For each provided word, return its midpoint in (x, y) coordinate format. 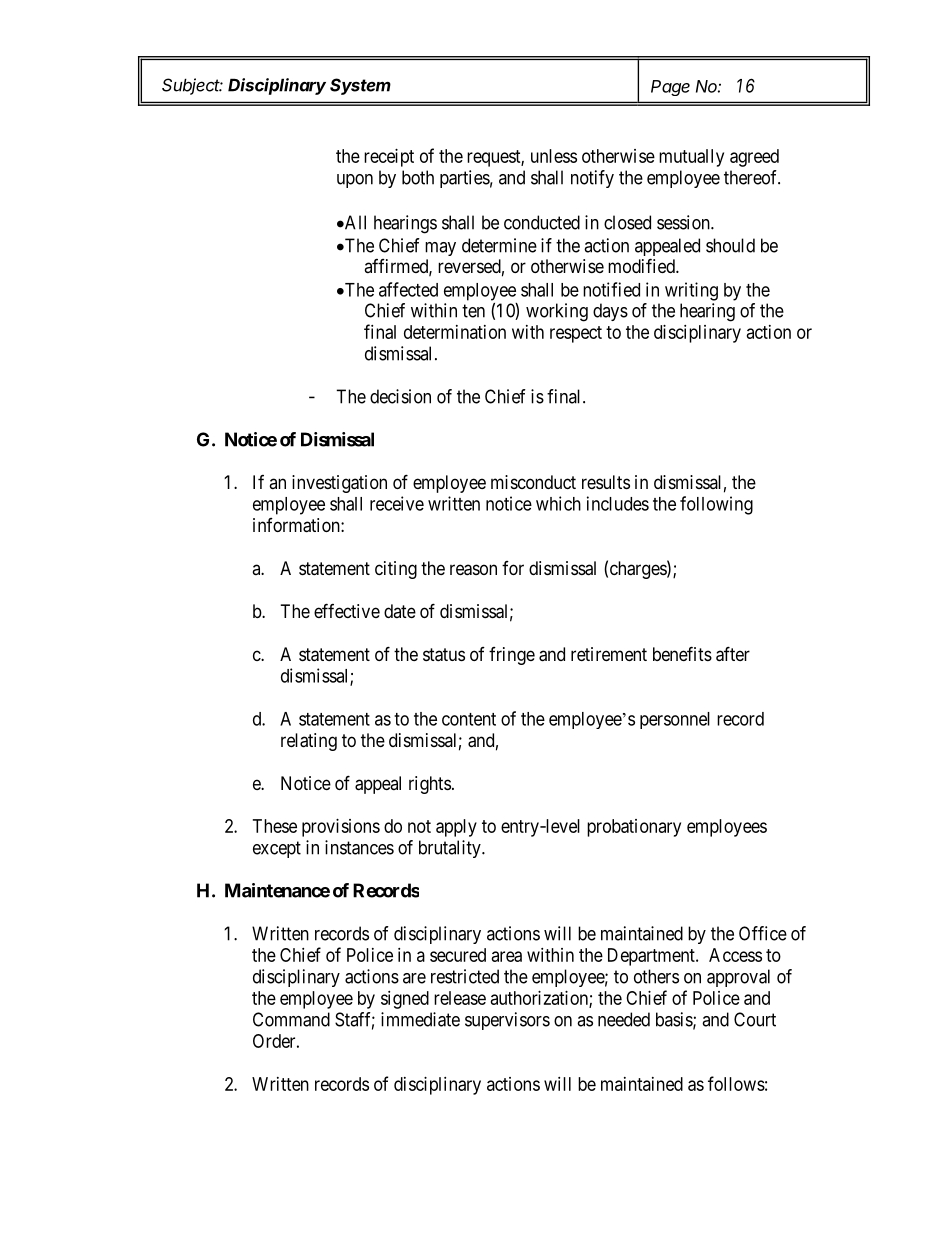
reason (473, 570)
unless (554, 156)
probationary (634, 828)
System (360, 86)
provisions (341, 828)
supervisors (507, 1021)
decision (400, 396)
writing (691, 291)
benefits (682, 653)
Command (291, 1019)
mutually (691, 158)
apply (456, 828)
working (557, 312)
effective (347, 610)
